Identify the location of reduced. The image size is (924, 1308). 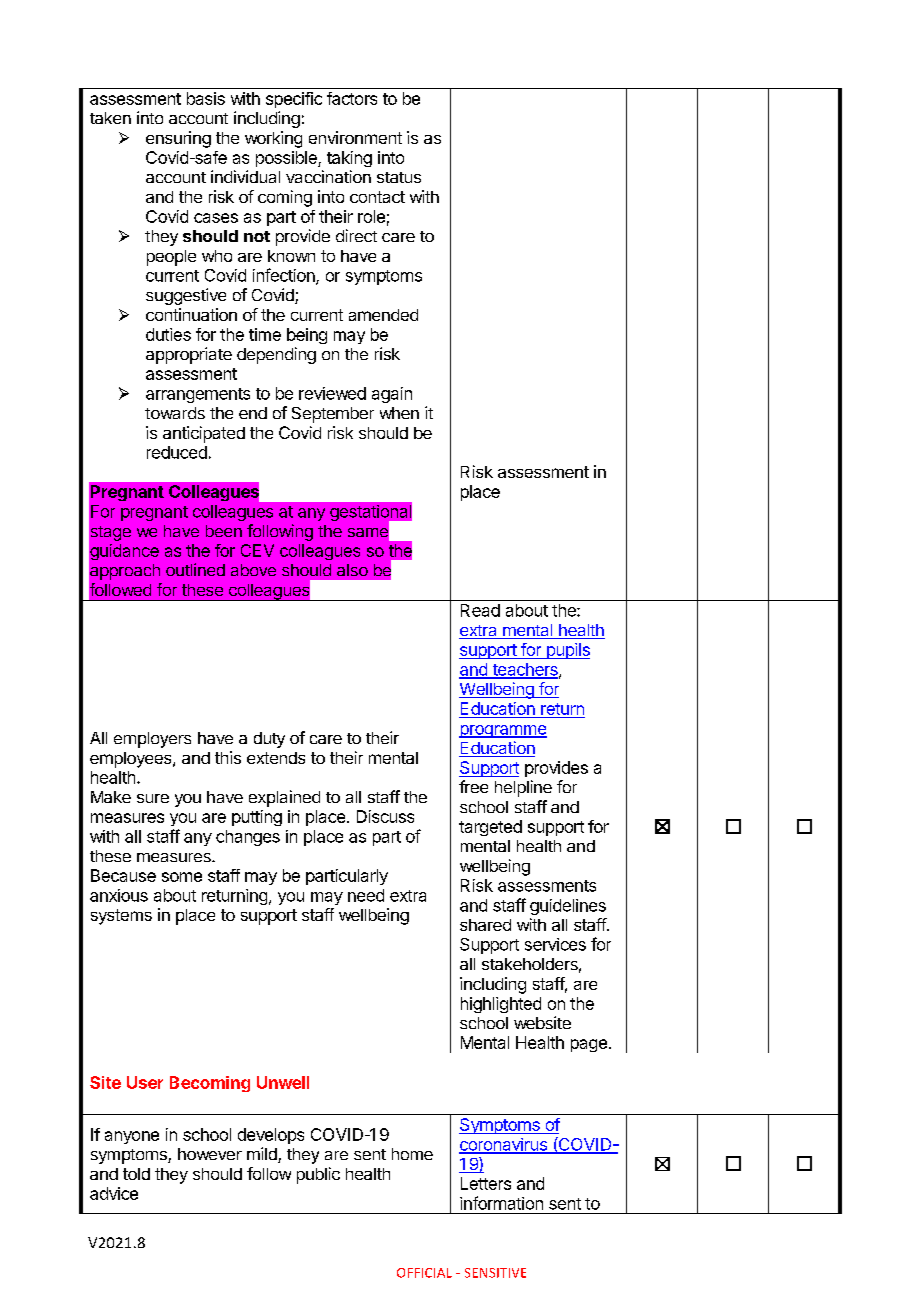
(177, 452).
